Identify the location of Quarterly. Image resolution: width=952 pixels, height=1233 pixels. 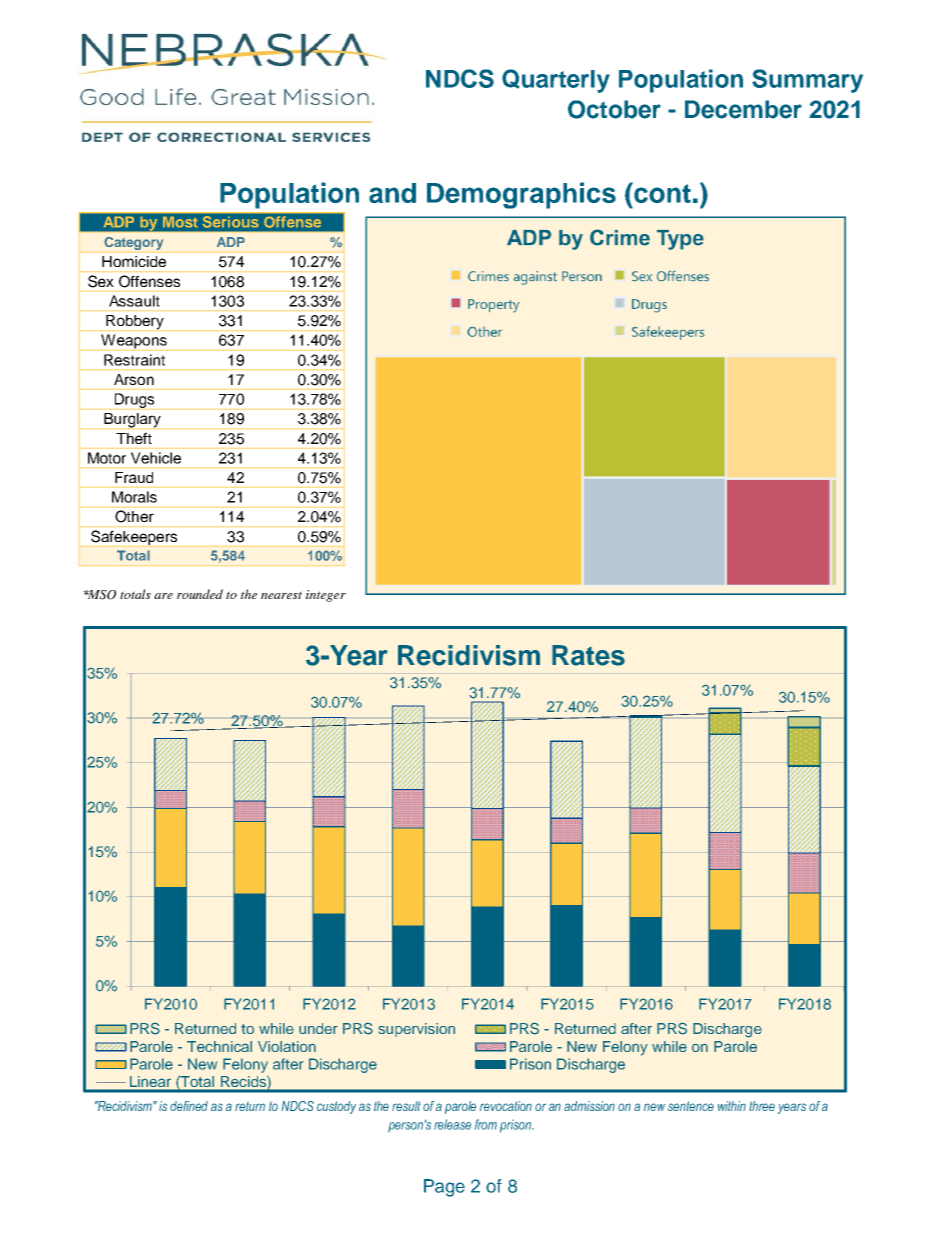
(556, 81).
